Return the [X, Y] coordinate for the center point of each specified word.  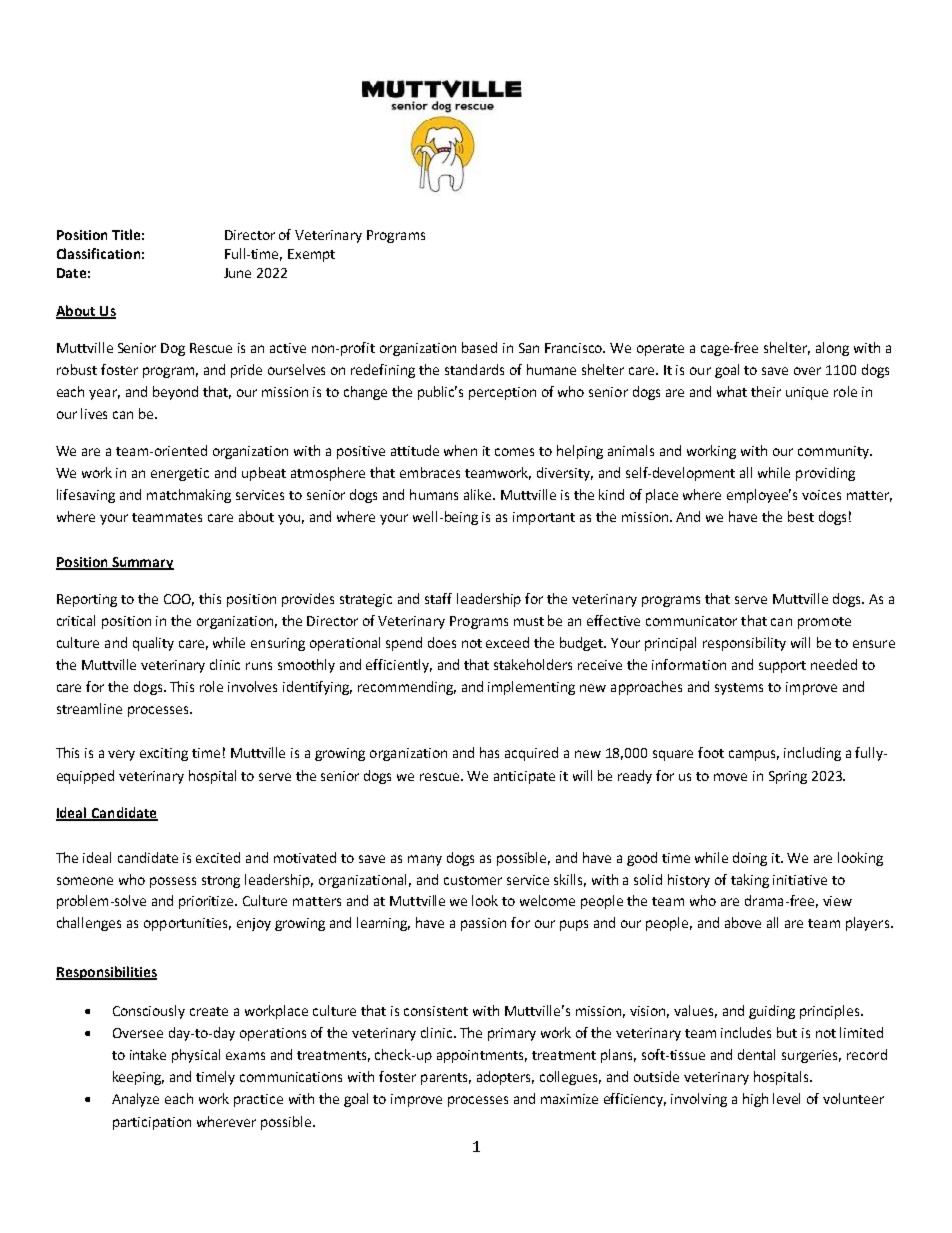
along [832, 349]
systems [739, 689]
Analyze [135, 1100]
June [237, 273]
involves [252, 686]
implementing [531, 688]
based [479, 347]
